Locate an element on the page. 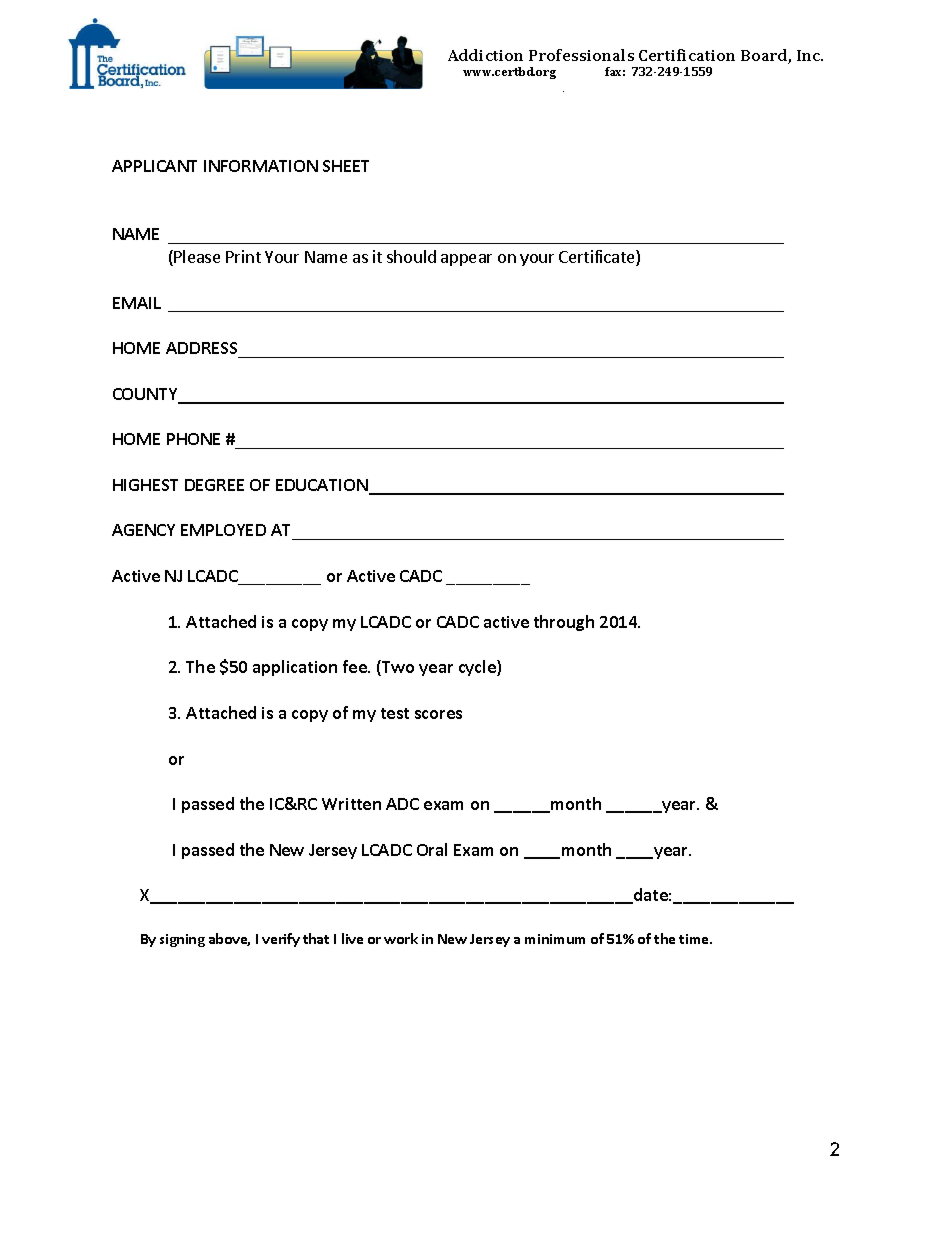 Image resolution: width=952 pixels, height=1233 pixels. work is located at coordinates (401, 938).
